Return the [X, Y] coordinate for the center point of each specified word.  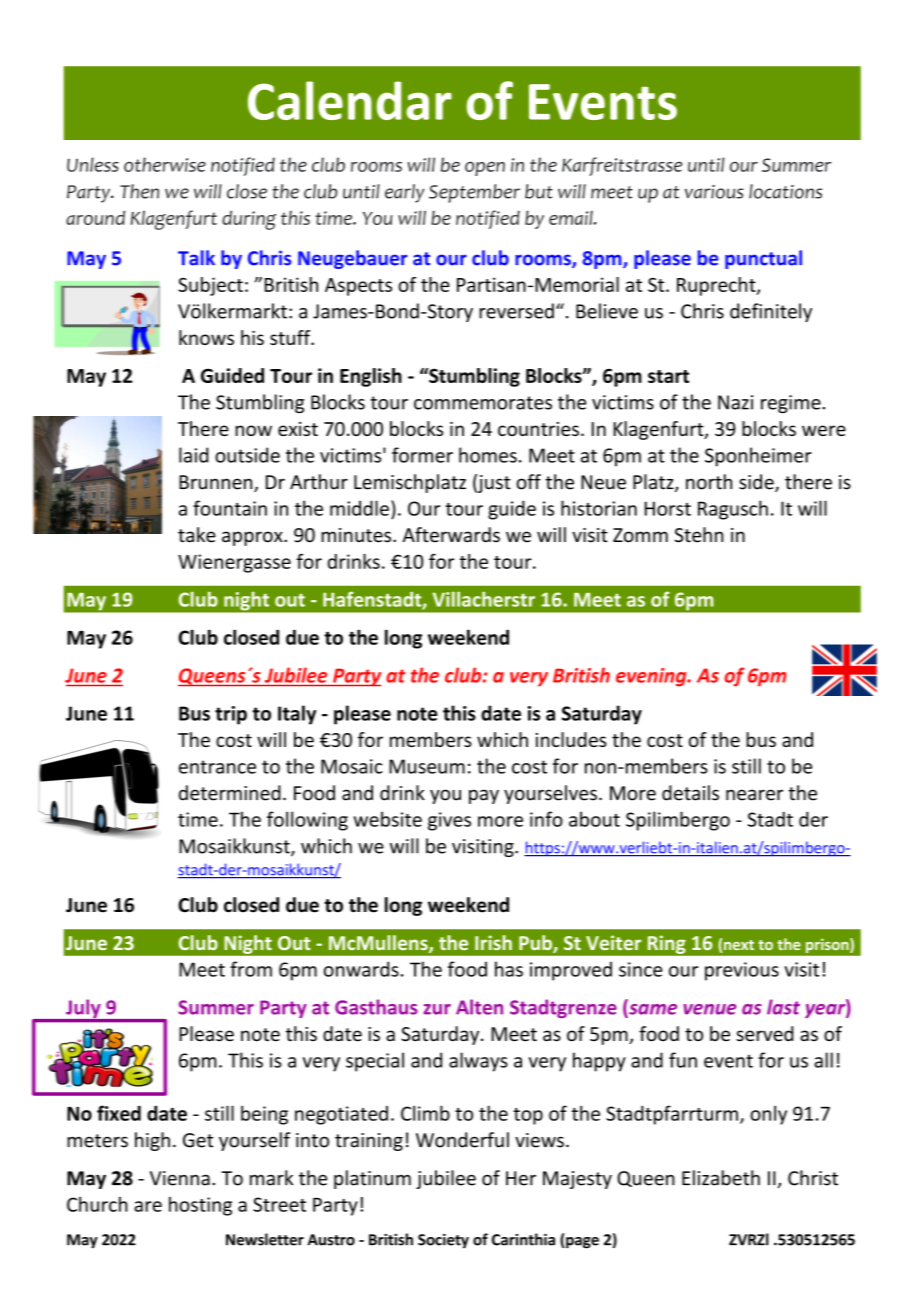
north [709, 482]
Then [139, 191]
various [714, 192]
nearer [754, 795]
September [474, 193]
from [251, 969]
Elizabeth [721, 1178]
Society [443, 1241]
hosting [200, 1206]
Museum [427, 766]
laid [194, 455]
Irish [493, 942]
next [739, 945]
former [422, 455]
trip [231, 715]
